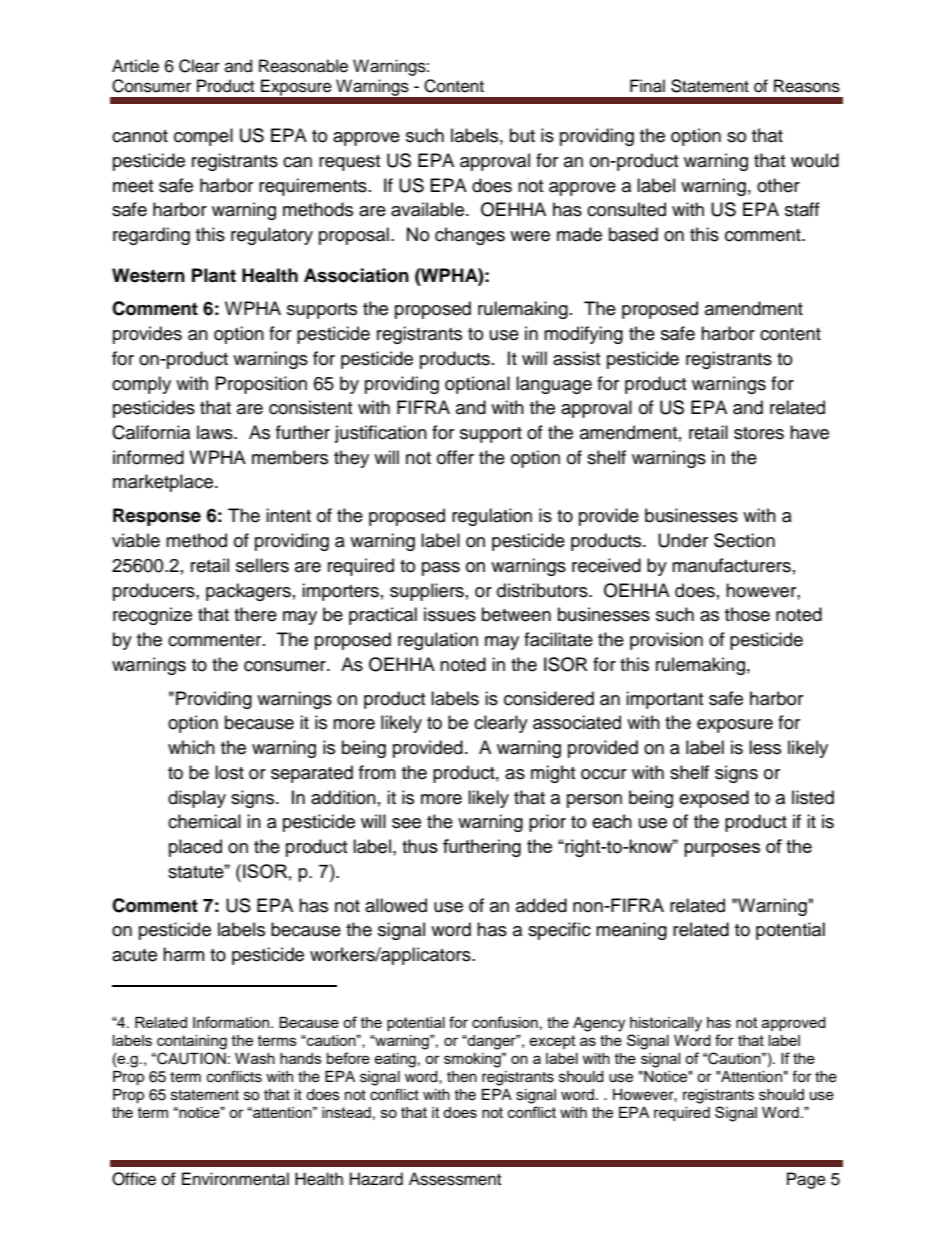  What do you see at coordinates (235, 1179) in the screenshot?
I see `Environmental` at bounding box center [235, 1179].
